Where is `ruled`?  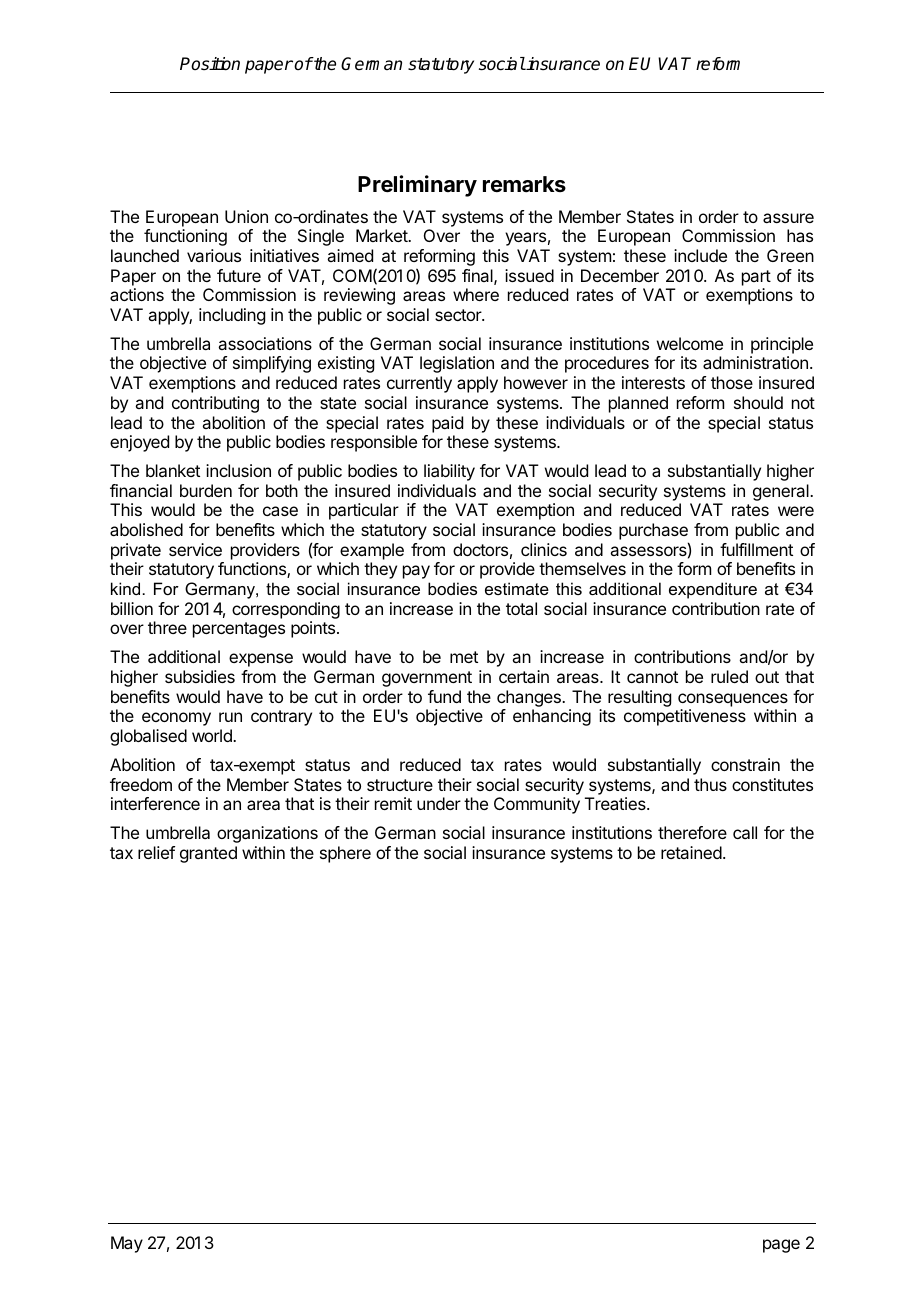 ruled is located at coordinates (729, 676).
